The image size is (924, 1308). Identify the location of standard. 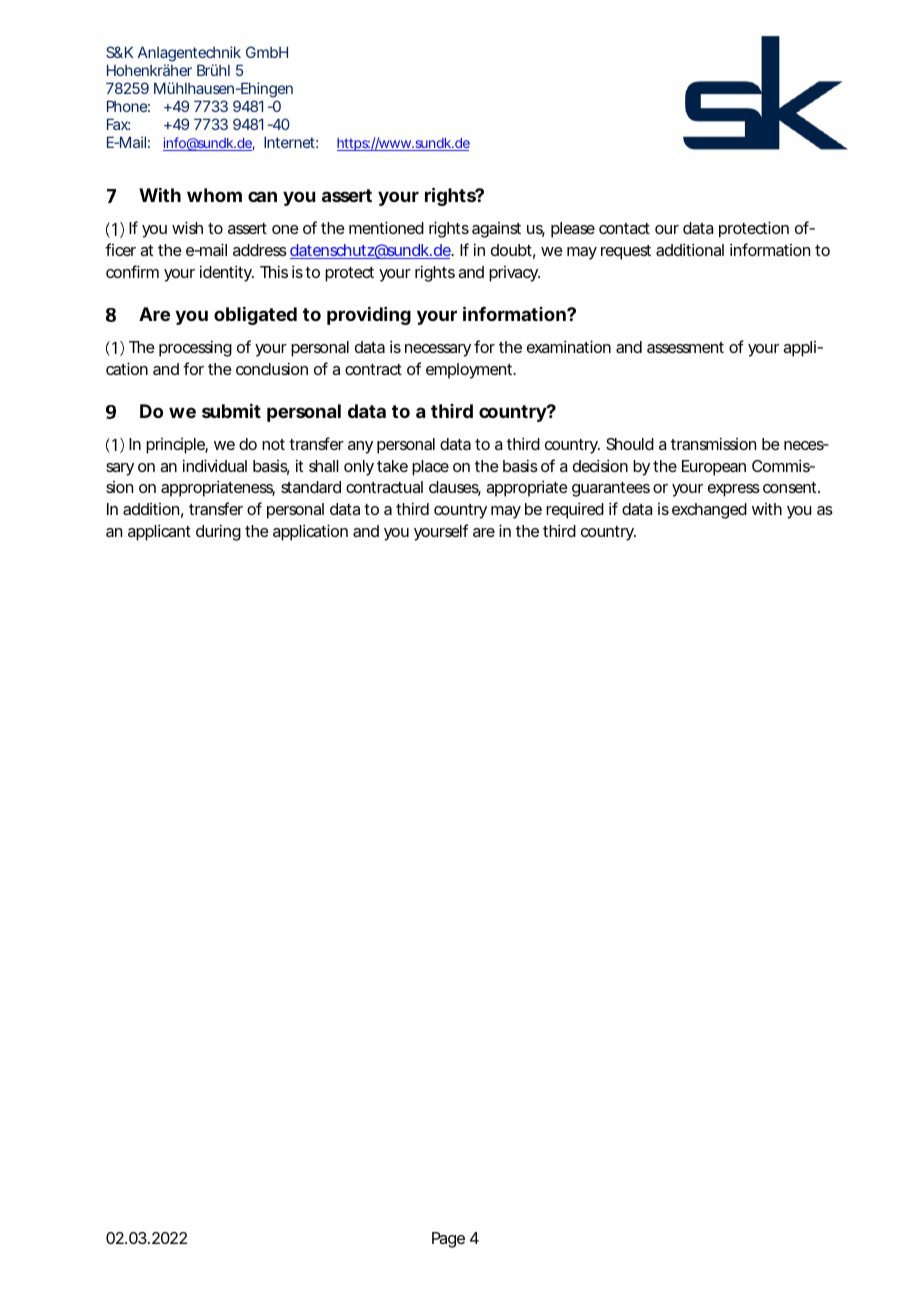
(311, 487).
